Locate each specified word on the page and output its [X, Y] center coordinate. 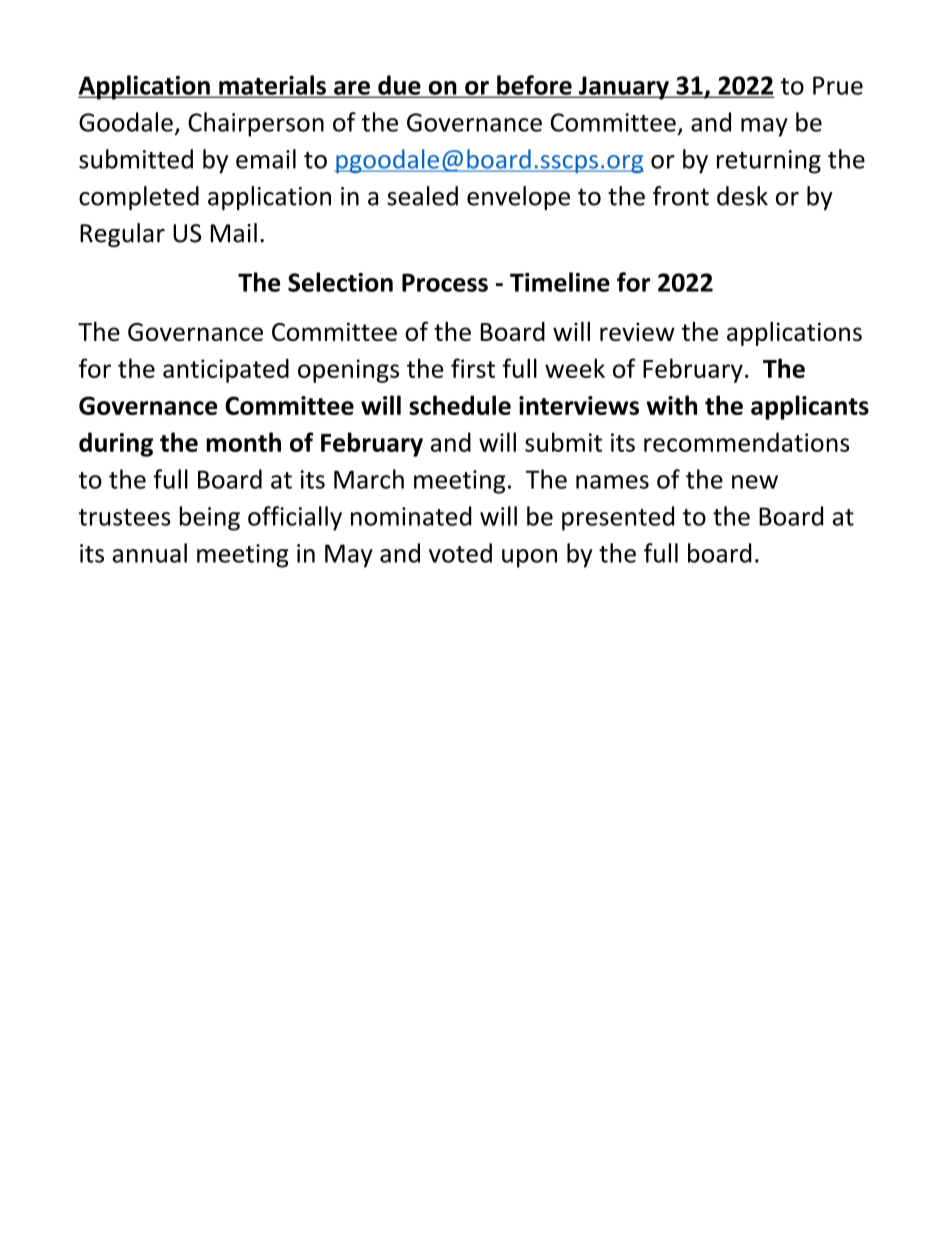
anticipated [226, 370]
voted [460, 553]
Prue [838, 85]
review [637, 331]
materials [272, 86]
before [533, 86]
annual [149, 553]
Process [445, 282]
